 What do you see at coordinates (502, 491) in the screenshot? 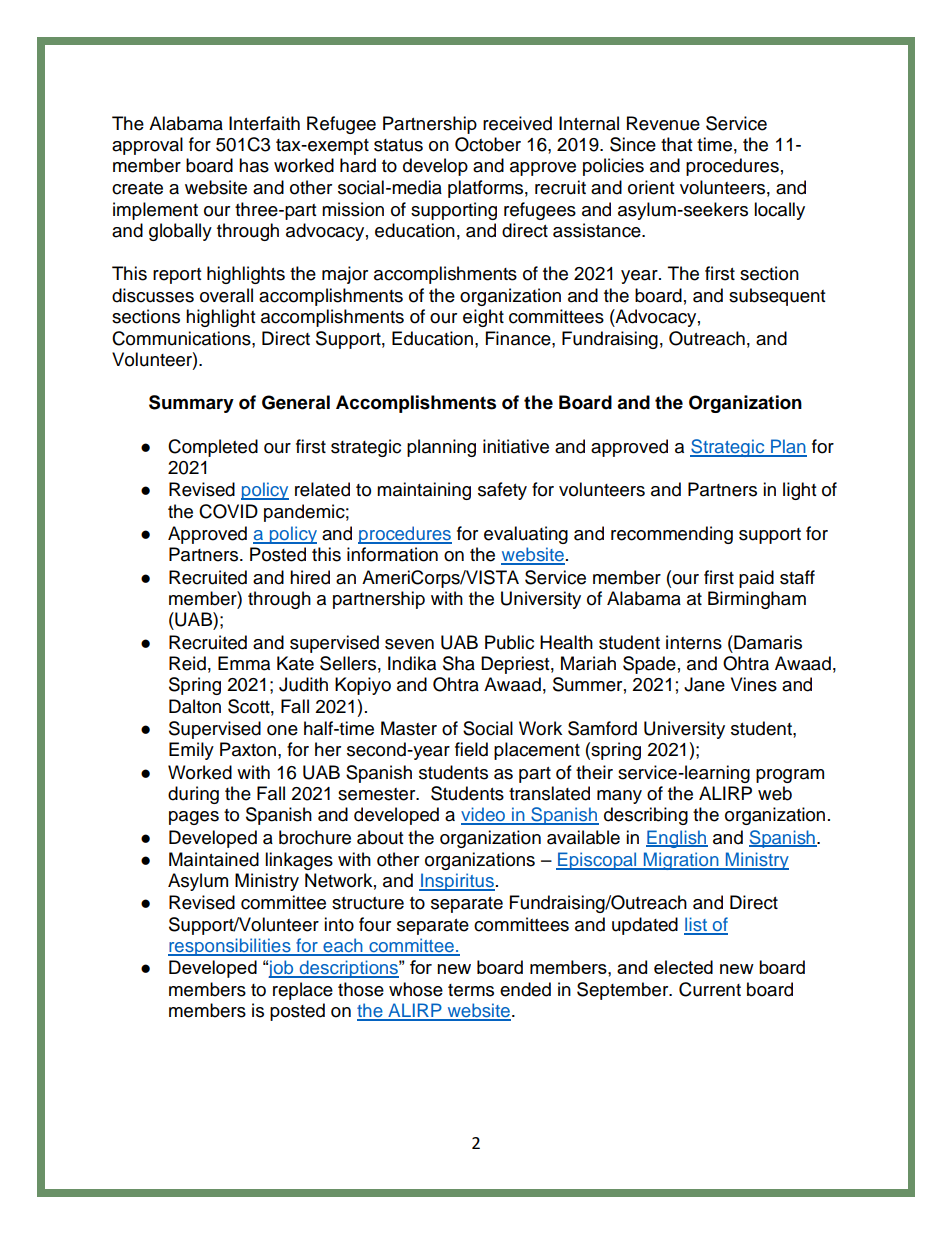
I see `safety` at bounding box center [502, 491].
